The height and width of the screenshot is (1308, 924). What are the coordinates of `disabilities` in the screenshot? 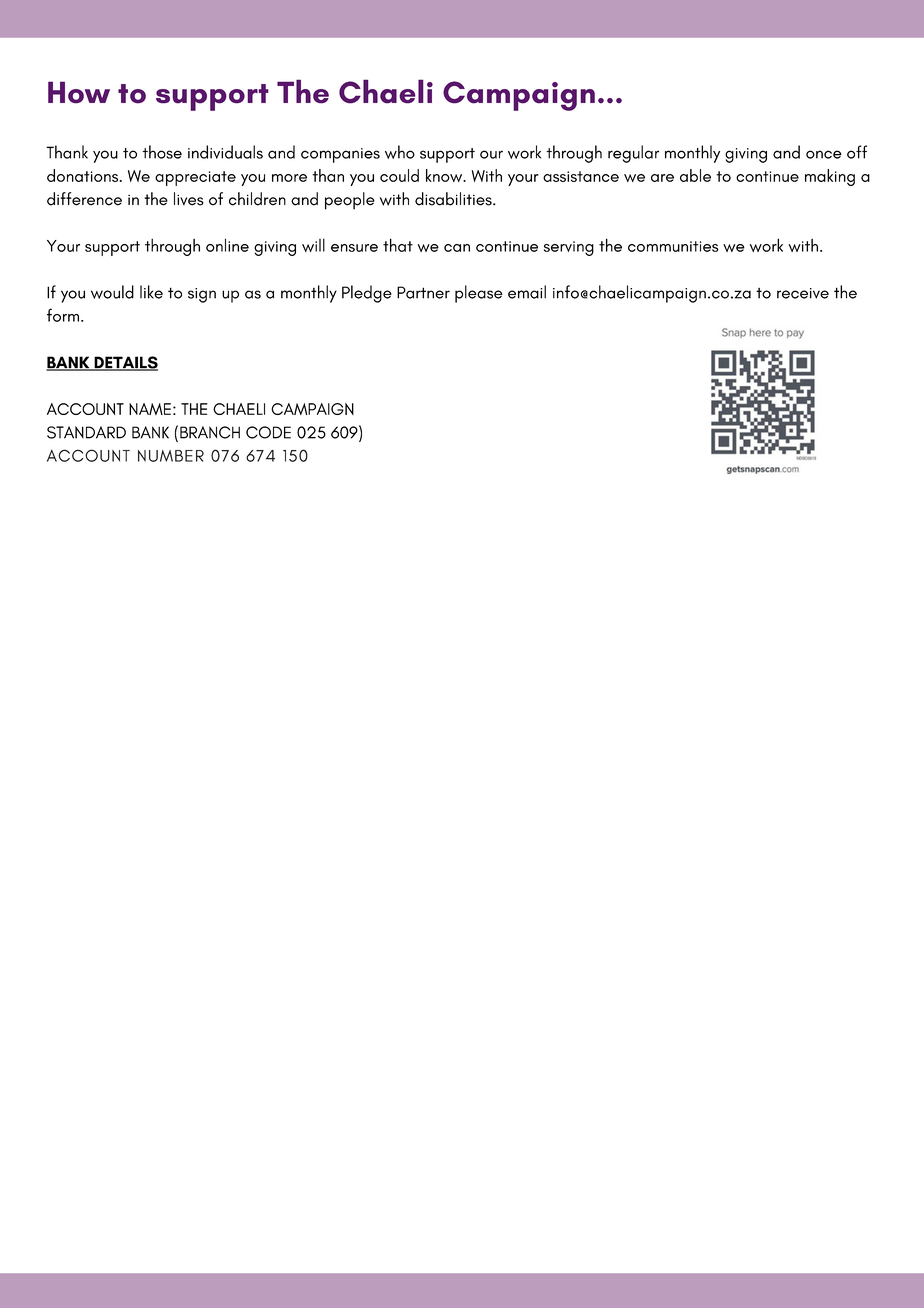 It's located at (454, 199).
